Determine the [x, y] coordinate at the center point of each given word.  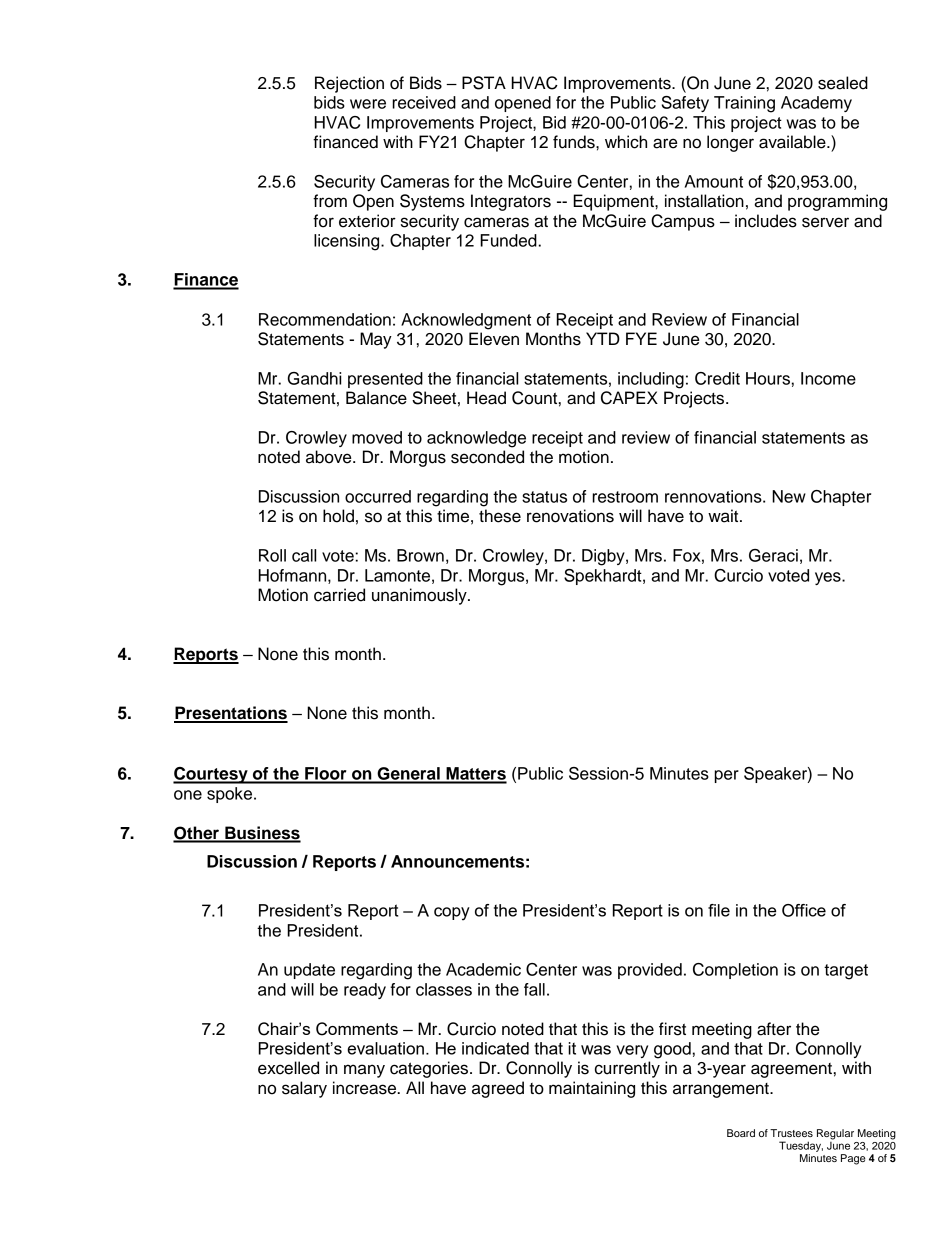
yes [829, 578]
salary [304, 1089]
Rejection [349, 84]
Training [744, 104]
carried [339, 595]
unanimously [420, 596]
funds [575, 142]
